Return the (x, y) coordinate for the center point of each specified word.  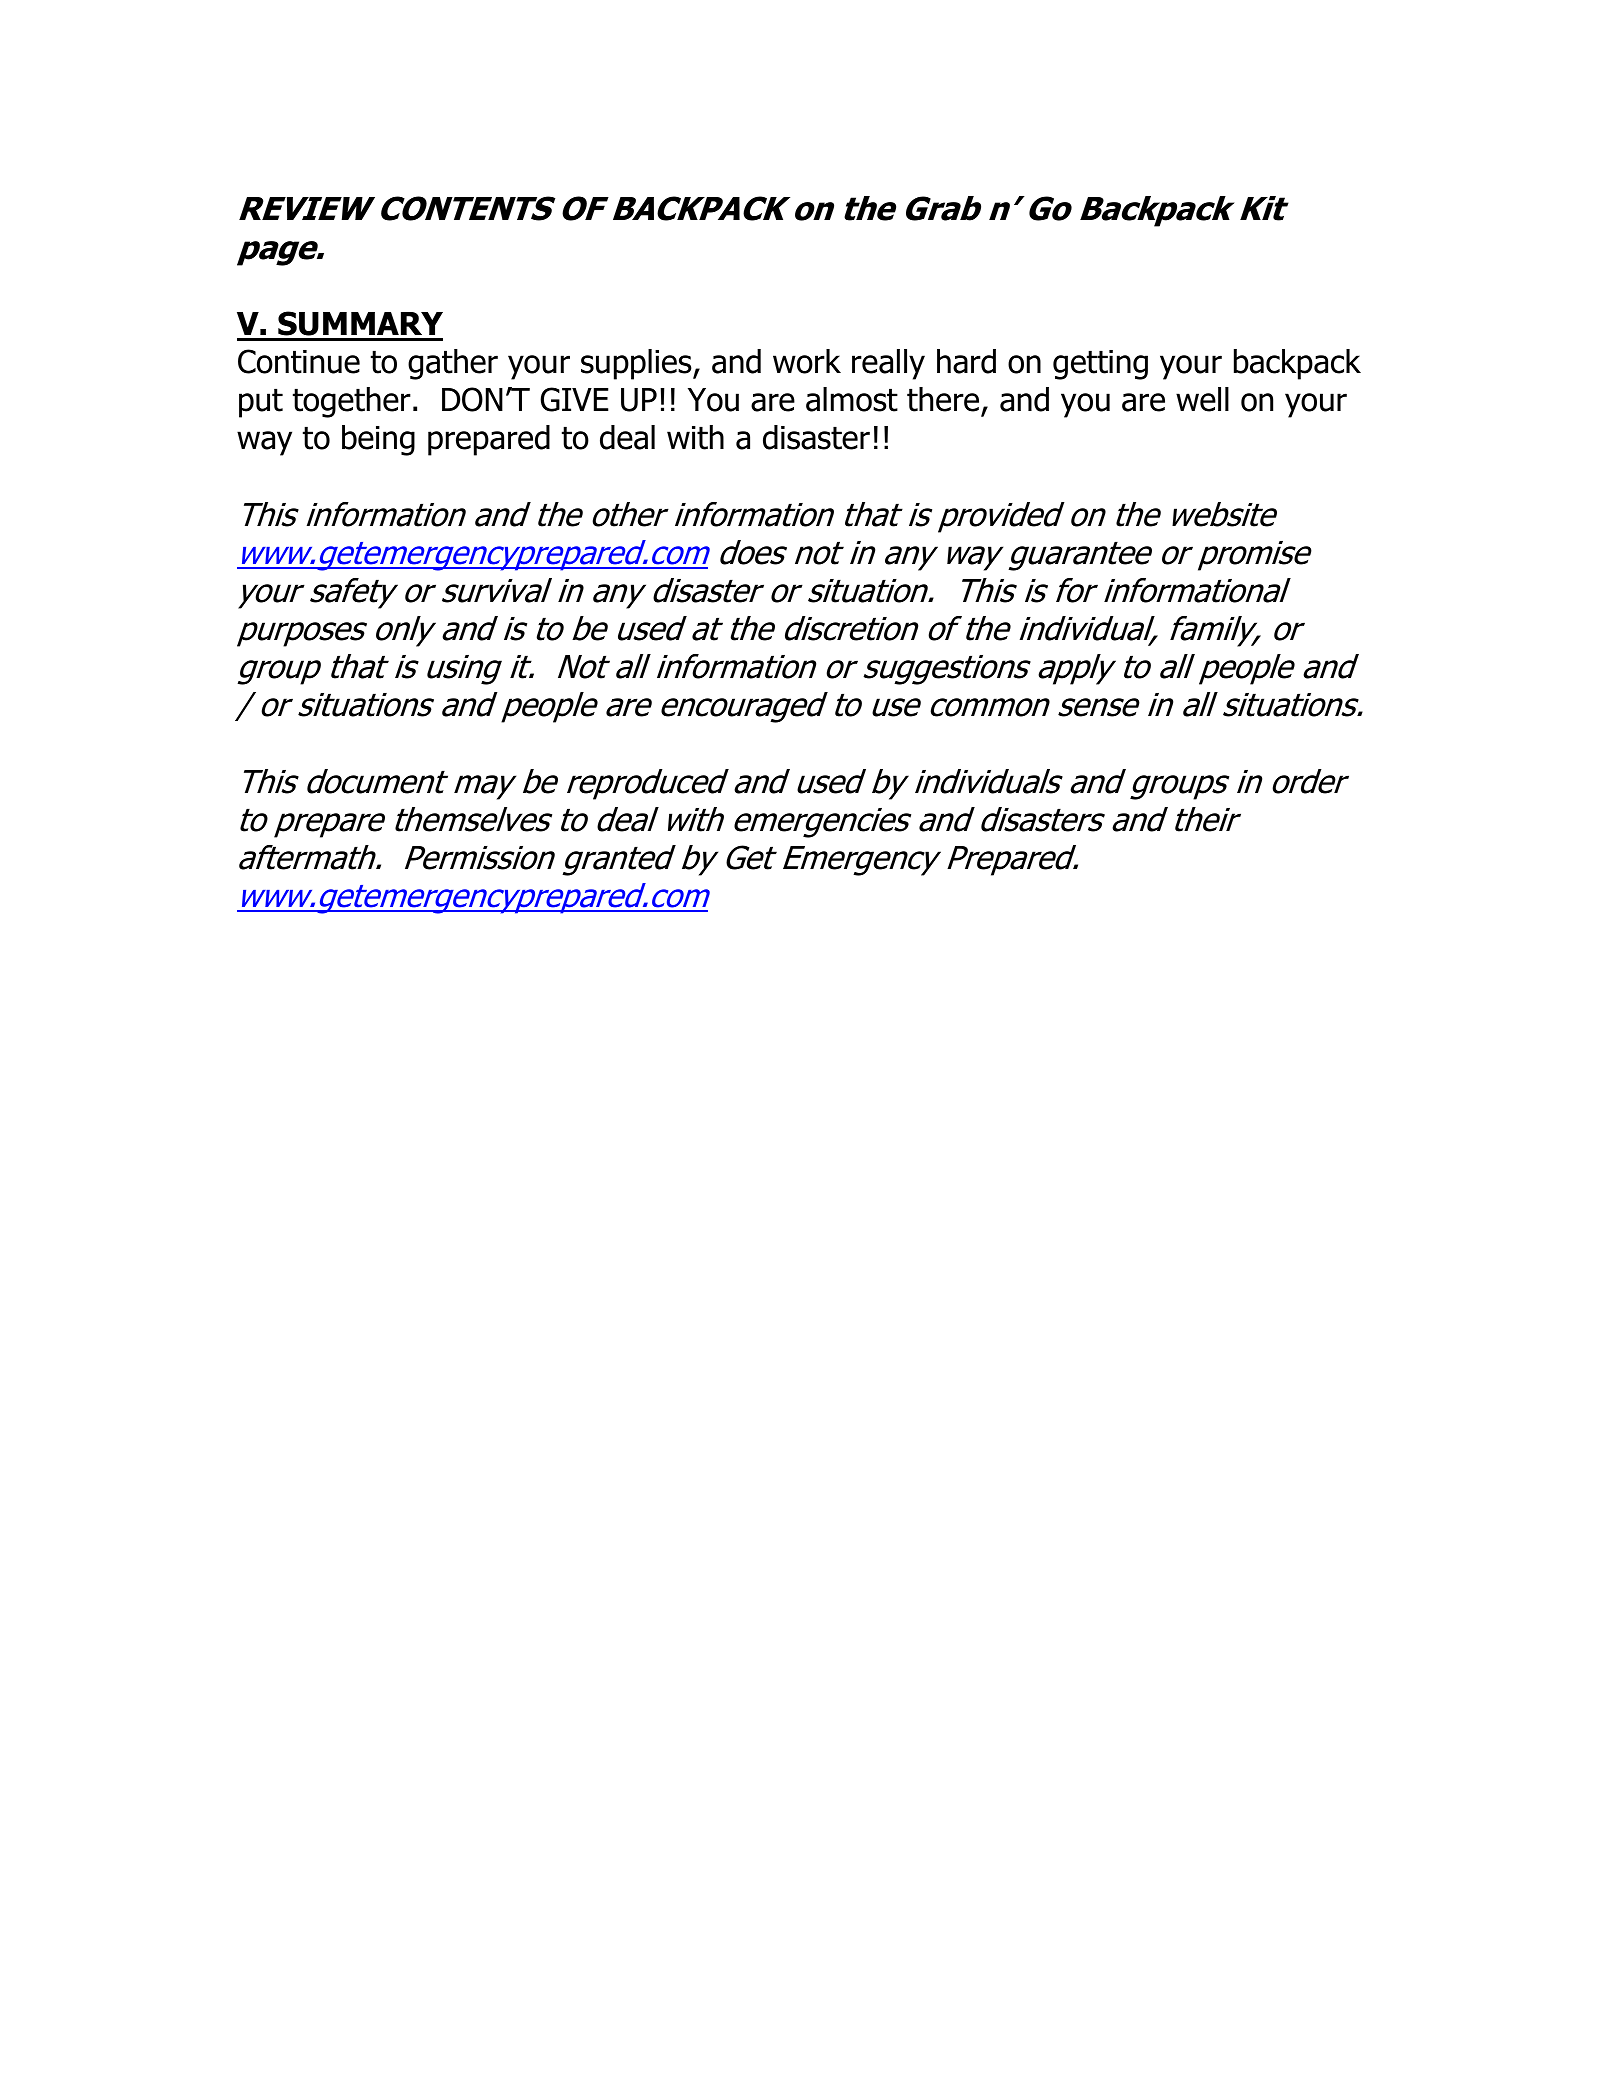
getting (1100, 365)
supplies (637, 364)
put (261, 403)
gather (453, 364)
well (1202, 399)
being (378, 440)
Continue (299, 361)
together (352, 402)
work (807, 361)
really (888, 364)
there (944, 401)
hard (966, 361)
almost (852, 399)
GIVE (574, 399)
